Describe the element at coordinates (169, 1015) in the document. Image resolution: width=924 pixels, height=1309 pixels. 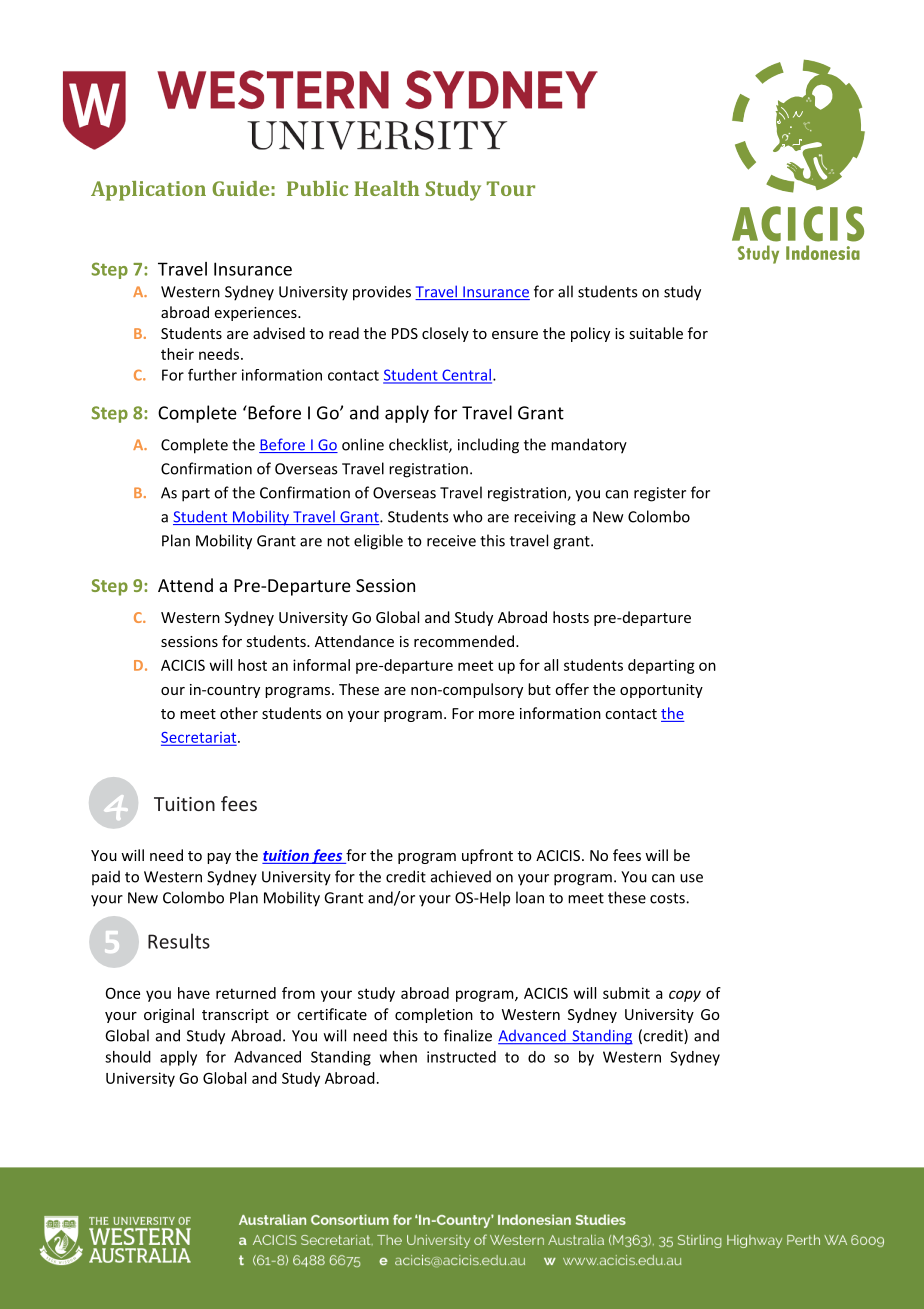
I see `original` at that location.
